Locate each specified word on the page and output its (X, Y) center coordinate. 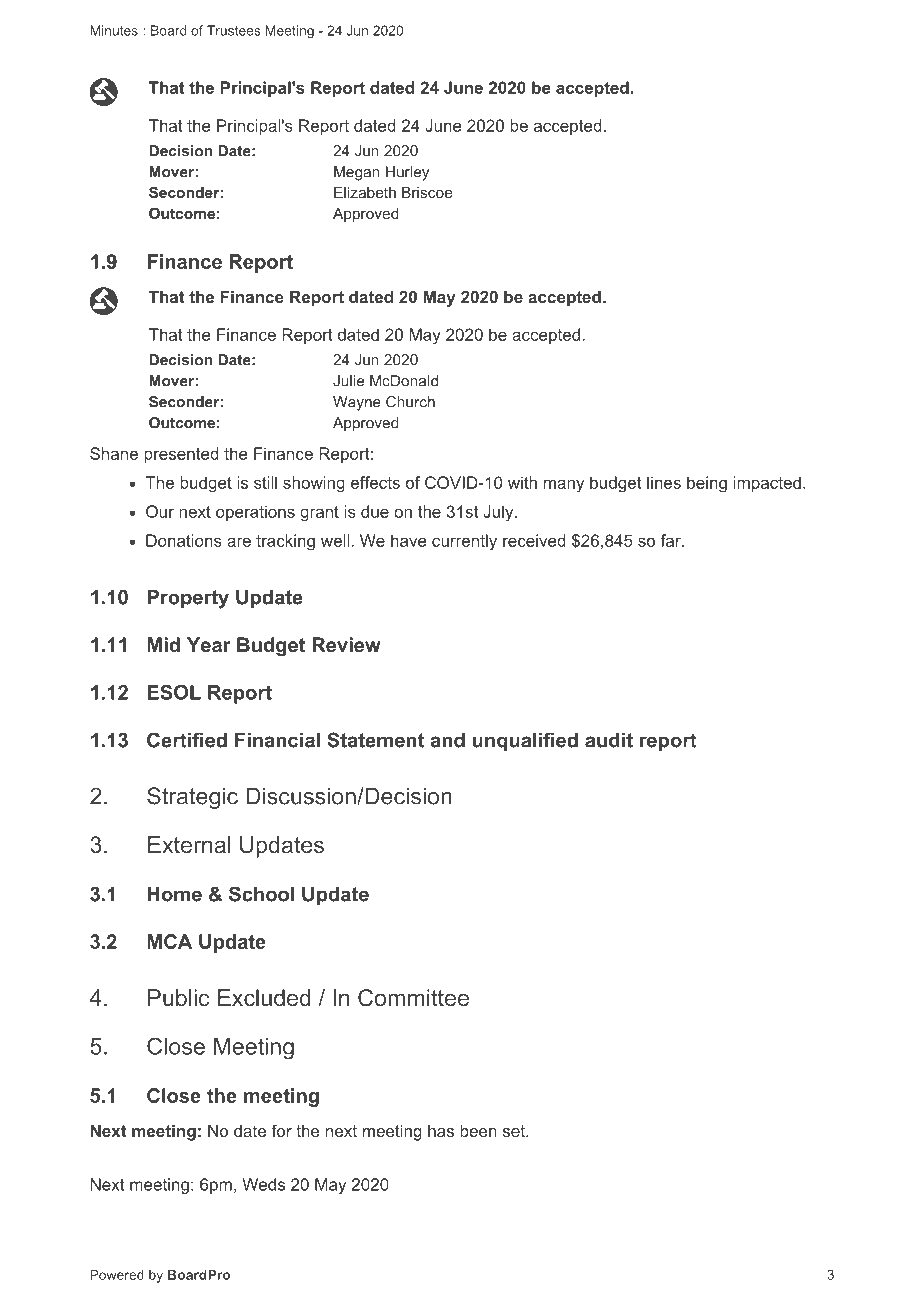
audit (609, 740)
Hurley (407, 173)
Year (209, 644)
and (447, 740)
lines (664, 482)
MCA (169, 941)
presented (181, 455)
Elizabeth (365, 192)
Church (410, 402)
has (441, 1131)
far (671, 540)
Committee (413, 998)
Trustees (234, 30)
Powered (117, 1275)
